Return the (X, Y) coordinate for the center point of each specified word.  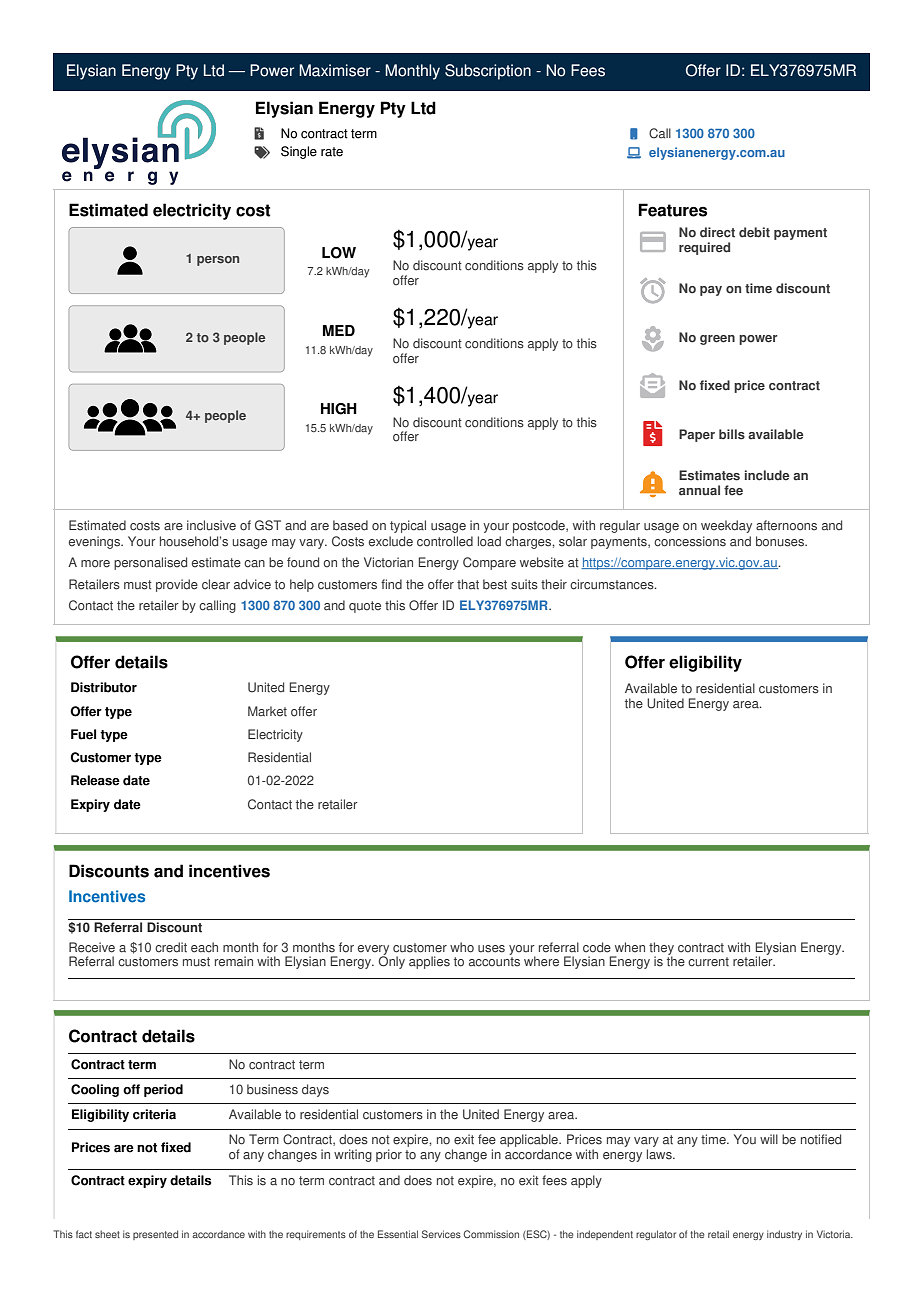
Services (441, 1234)
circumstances (613, 584)
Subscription (488, 72)
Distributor (104, 687)
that (468, 584)
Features (672, 210)
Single (299, 152)
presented (155, 1235)
